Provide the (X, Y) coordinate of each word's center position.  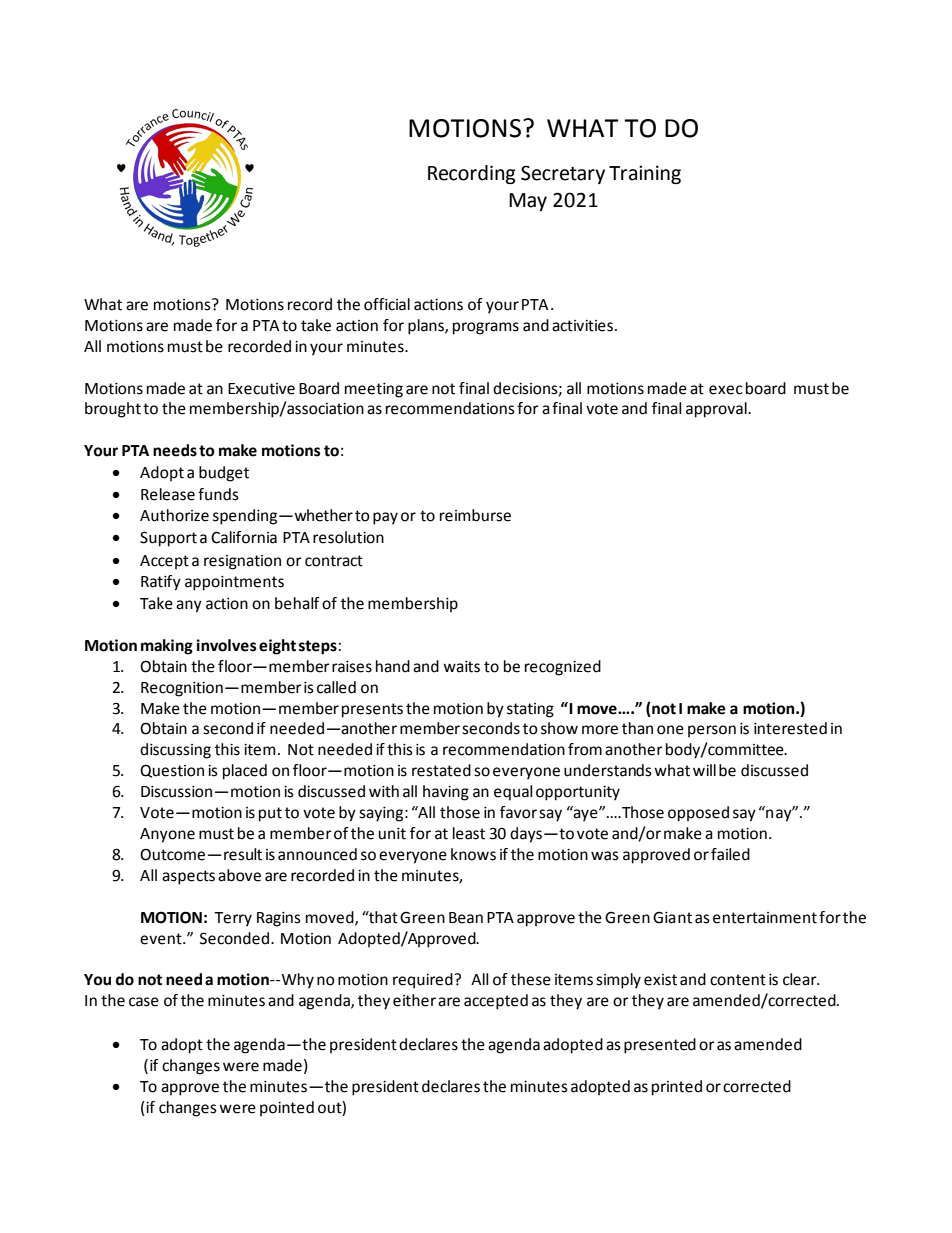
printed (677, 1088)
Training (645, 174)
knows (473, 854)
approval (717, 410)
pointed (287, 1109)
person (712, 731)
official (387, 304)
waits (461, 667)
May (528, 202)
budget (224, 474)
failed (730, 854)
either (414, 1000)
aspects (188, 877)
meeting (374, 390)
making (167, 647)
